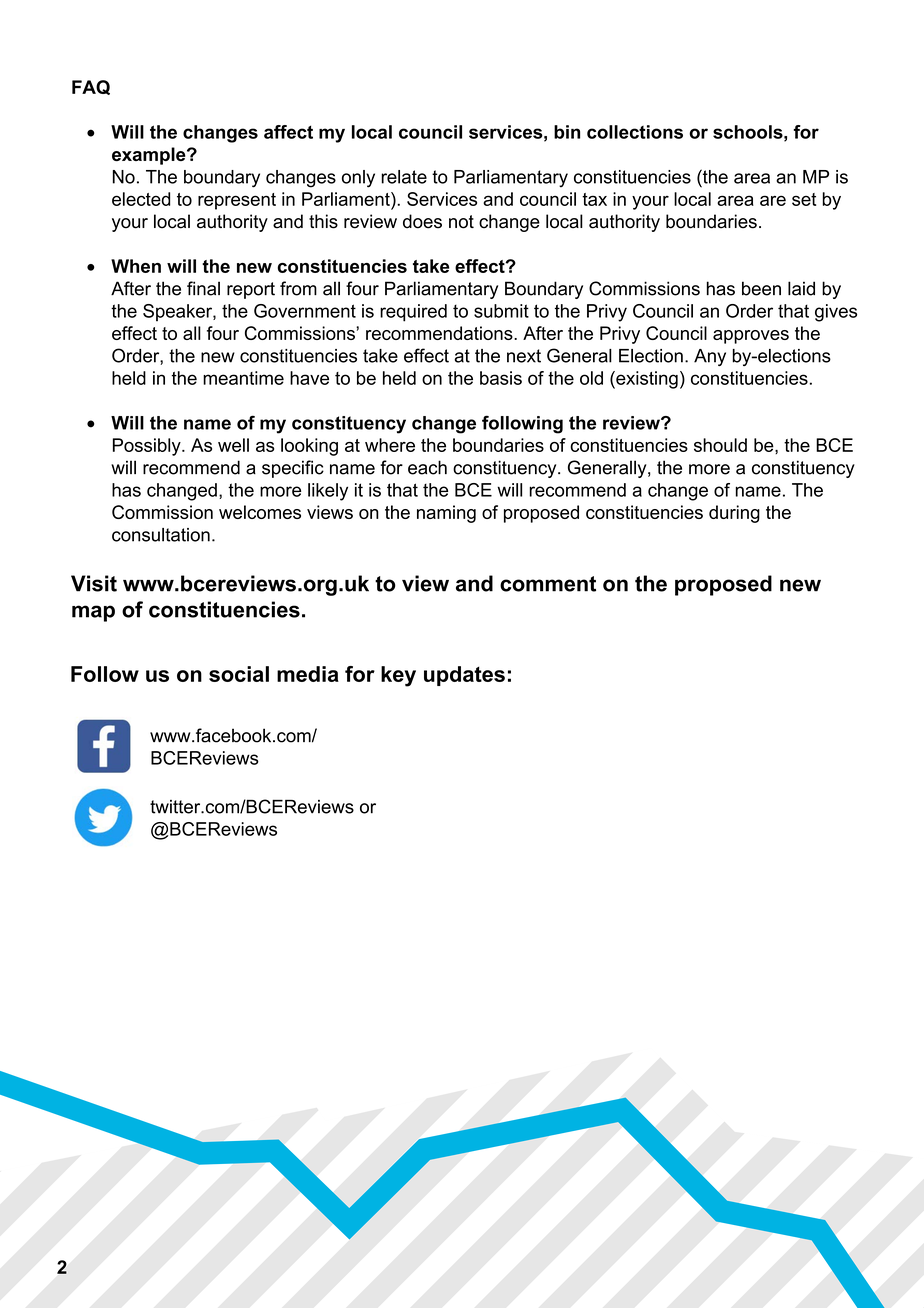  What do you see at coordinates (635, 132) in the document?
I see `collections` at bounding box center [635, 132].
